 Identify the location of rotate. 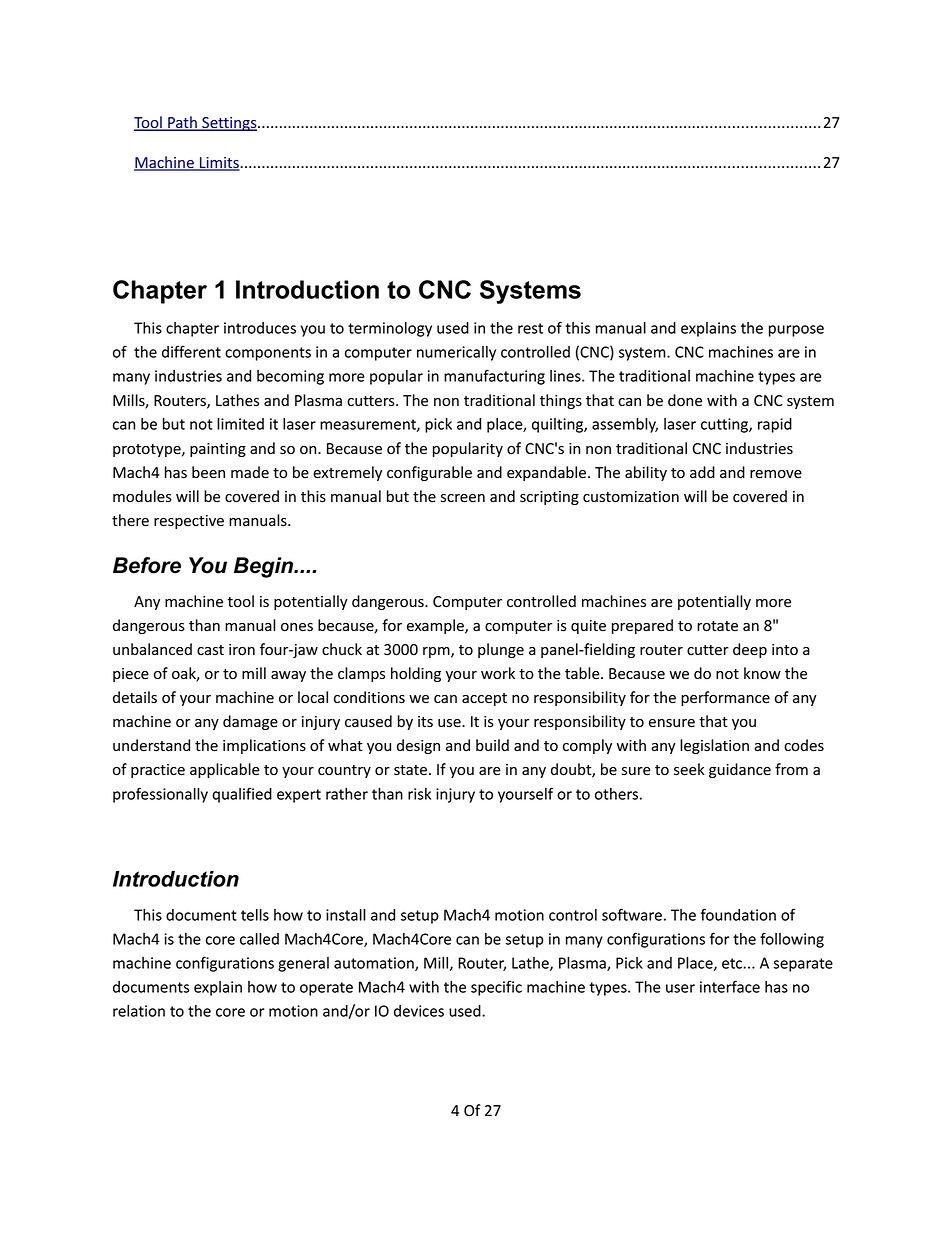
(717, 626).
